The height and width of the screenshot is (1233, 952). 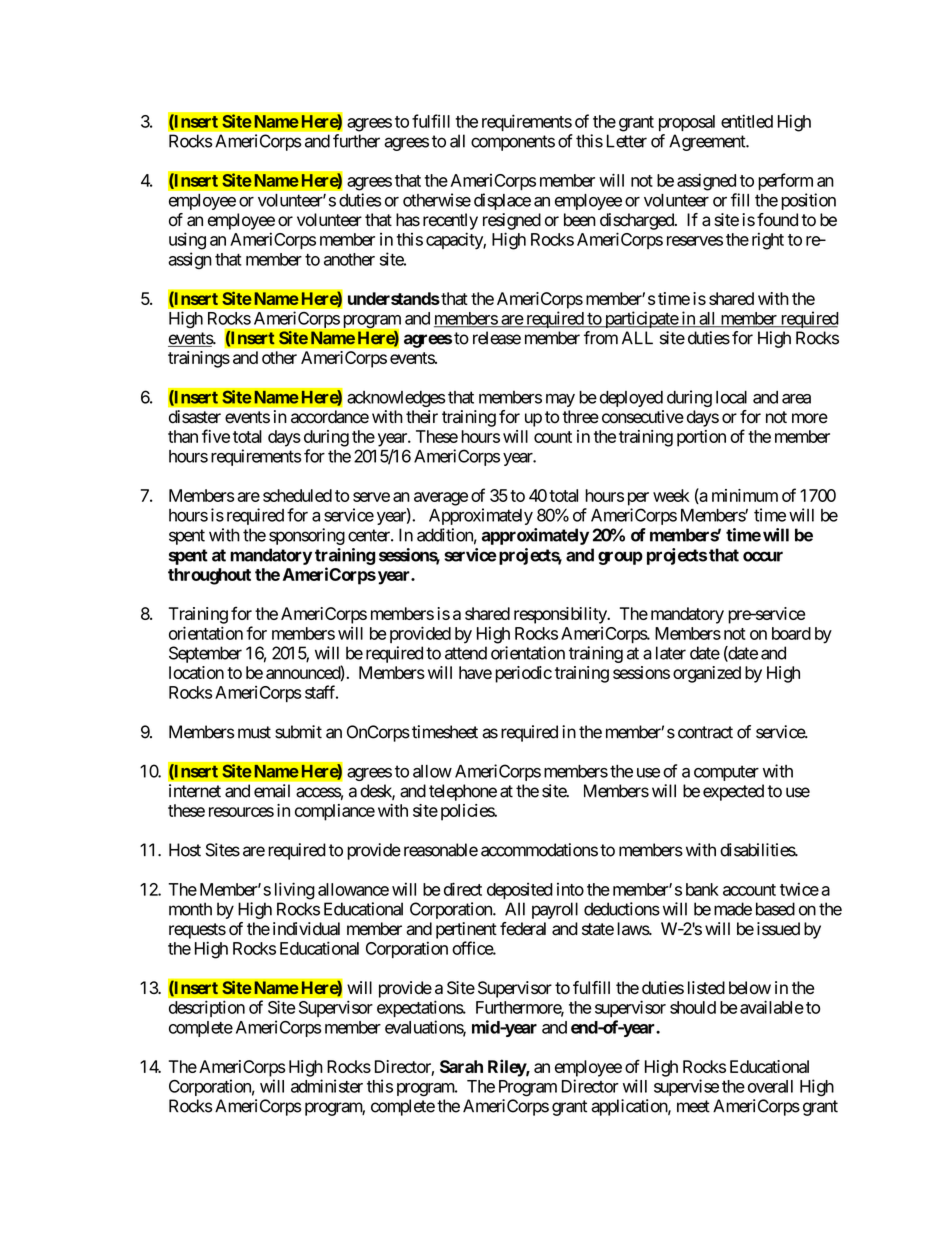 I want to click on five, so click(x=216, y=436).
